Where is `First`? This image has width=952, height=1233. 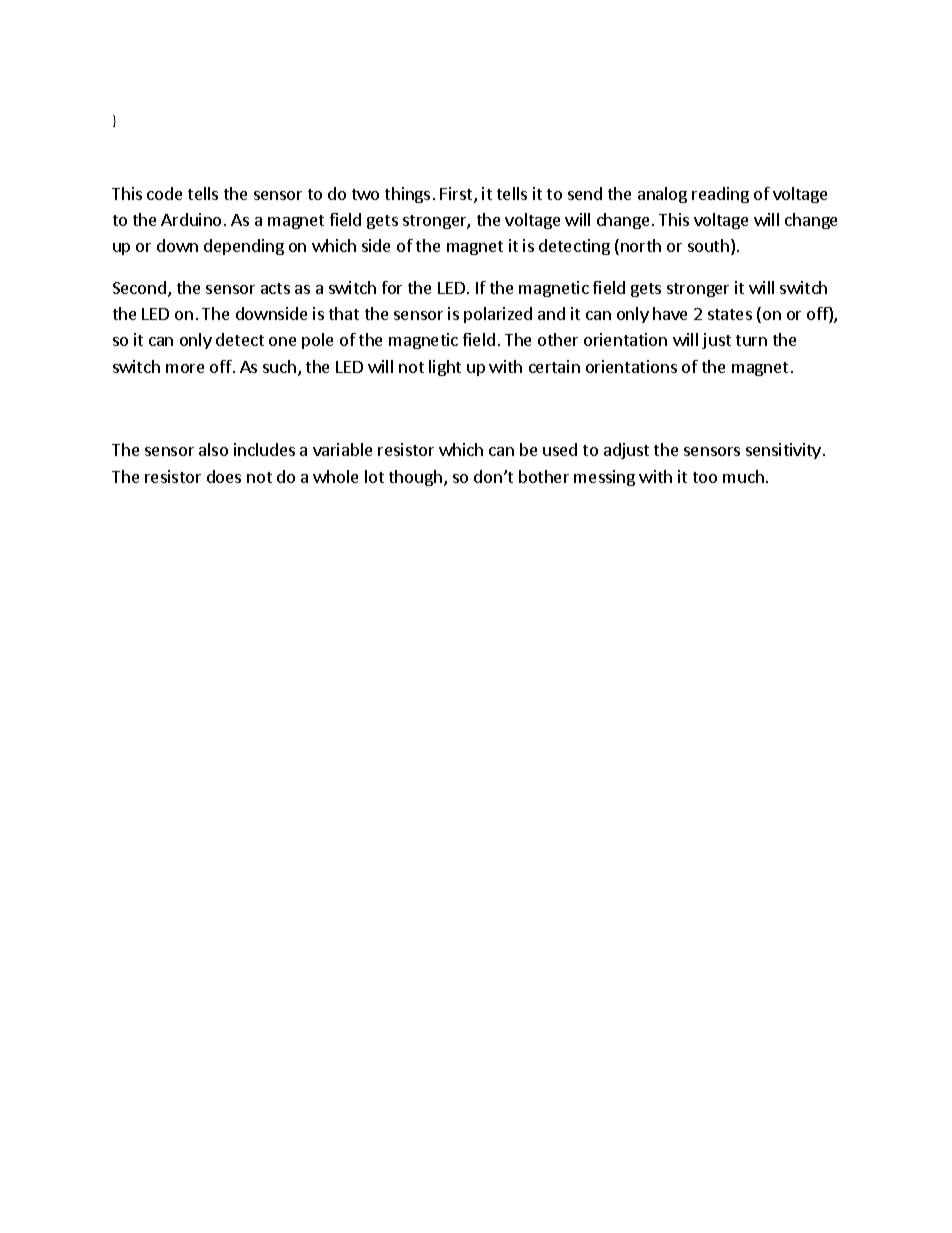 First is located at coordinates (457, 195).
